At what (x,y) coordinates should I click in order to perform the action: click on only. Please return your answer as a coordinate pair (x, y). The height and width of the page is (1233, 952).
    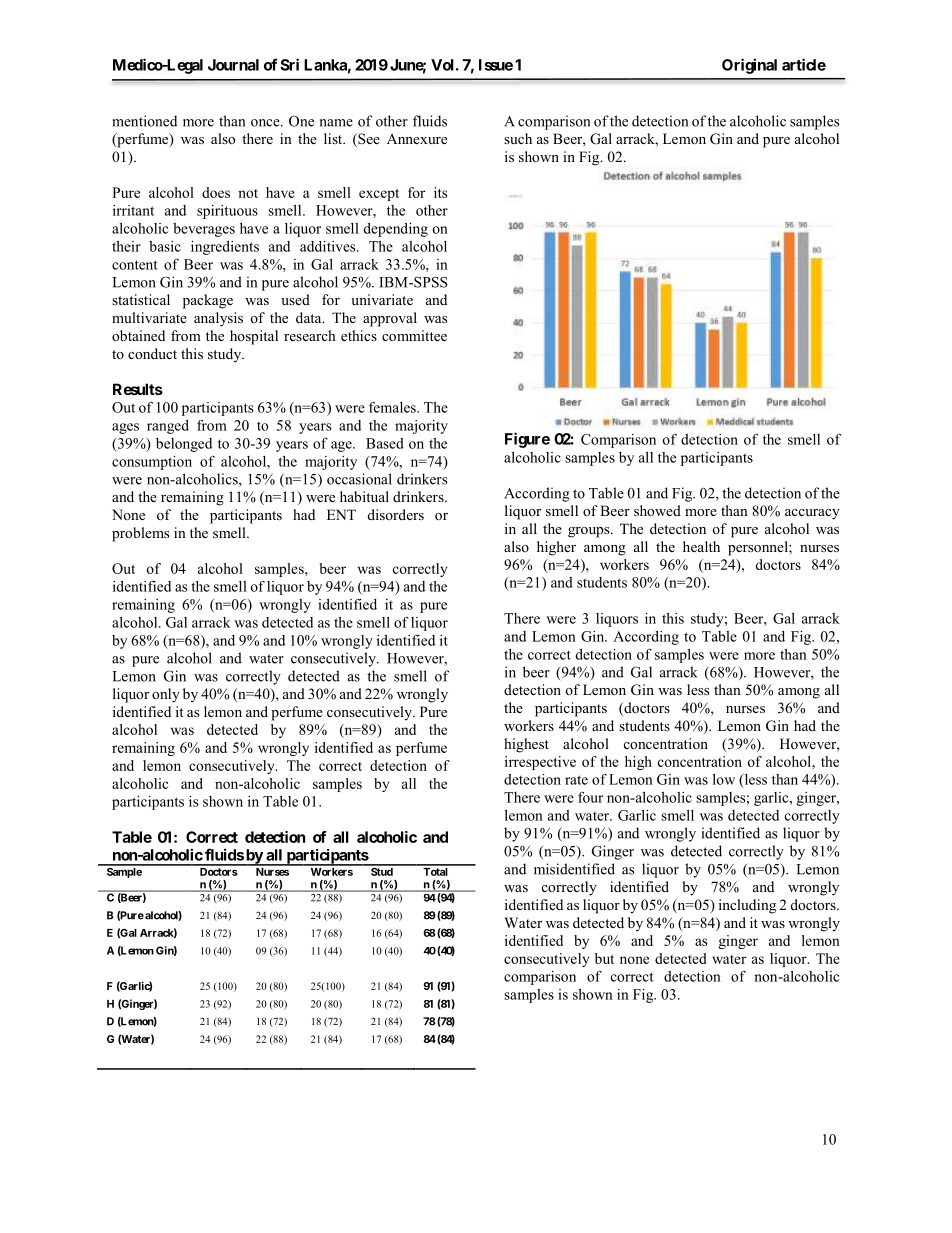
    Looking at the image, I should click on (166, 695).
